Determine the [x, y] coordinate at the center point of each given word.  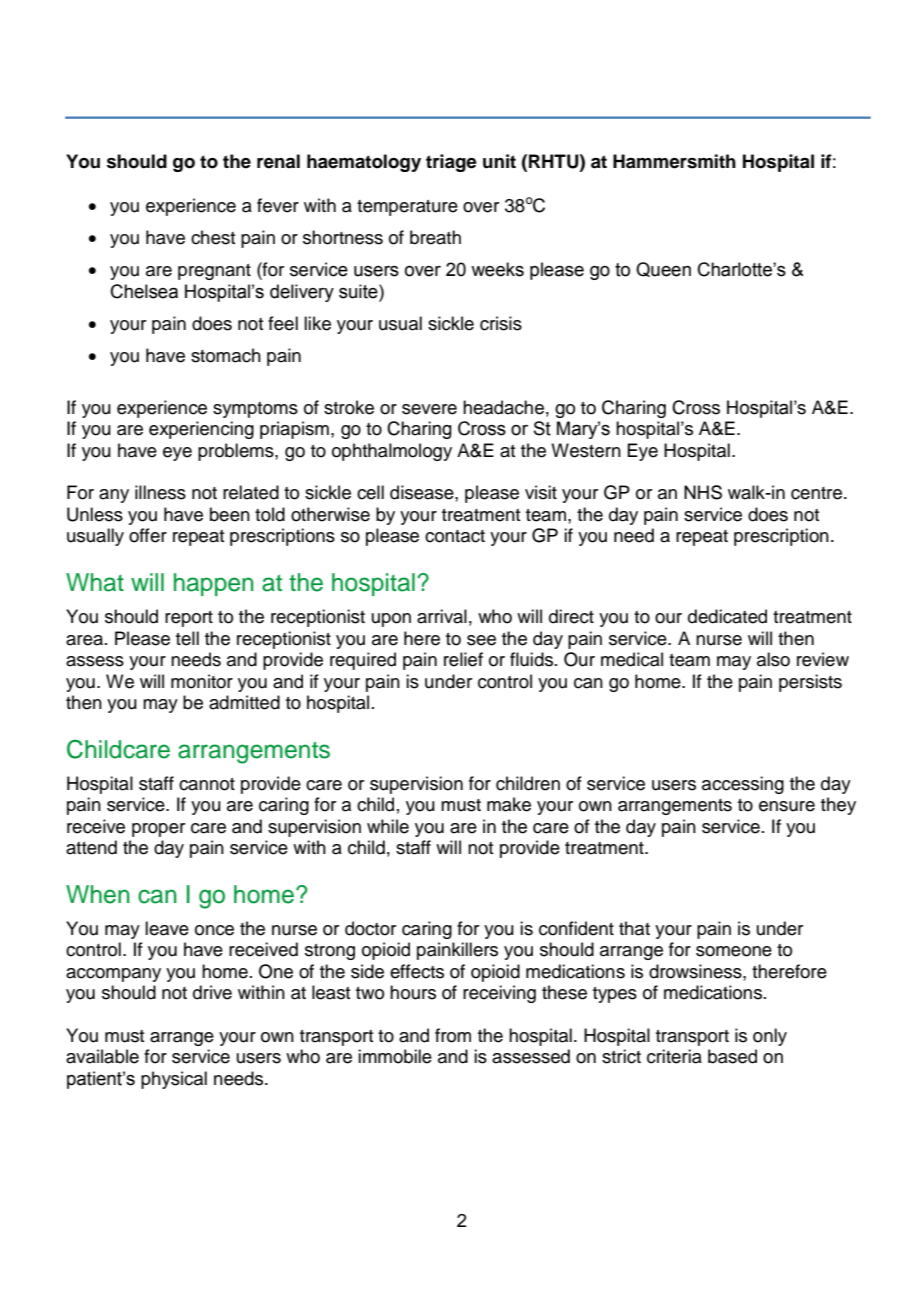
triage [451, 163]
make [509, 804]
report [189, 619]
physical [174, 1080]
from [453, 1035]
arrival [442, 616]
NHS [703, 492]
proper [158, 830]
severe [429, 409]
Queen [663, 269]
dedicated [727, 616]
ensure [787, 806]
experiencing [201, 430]
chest [213, 237]
